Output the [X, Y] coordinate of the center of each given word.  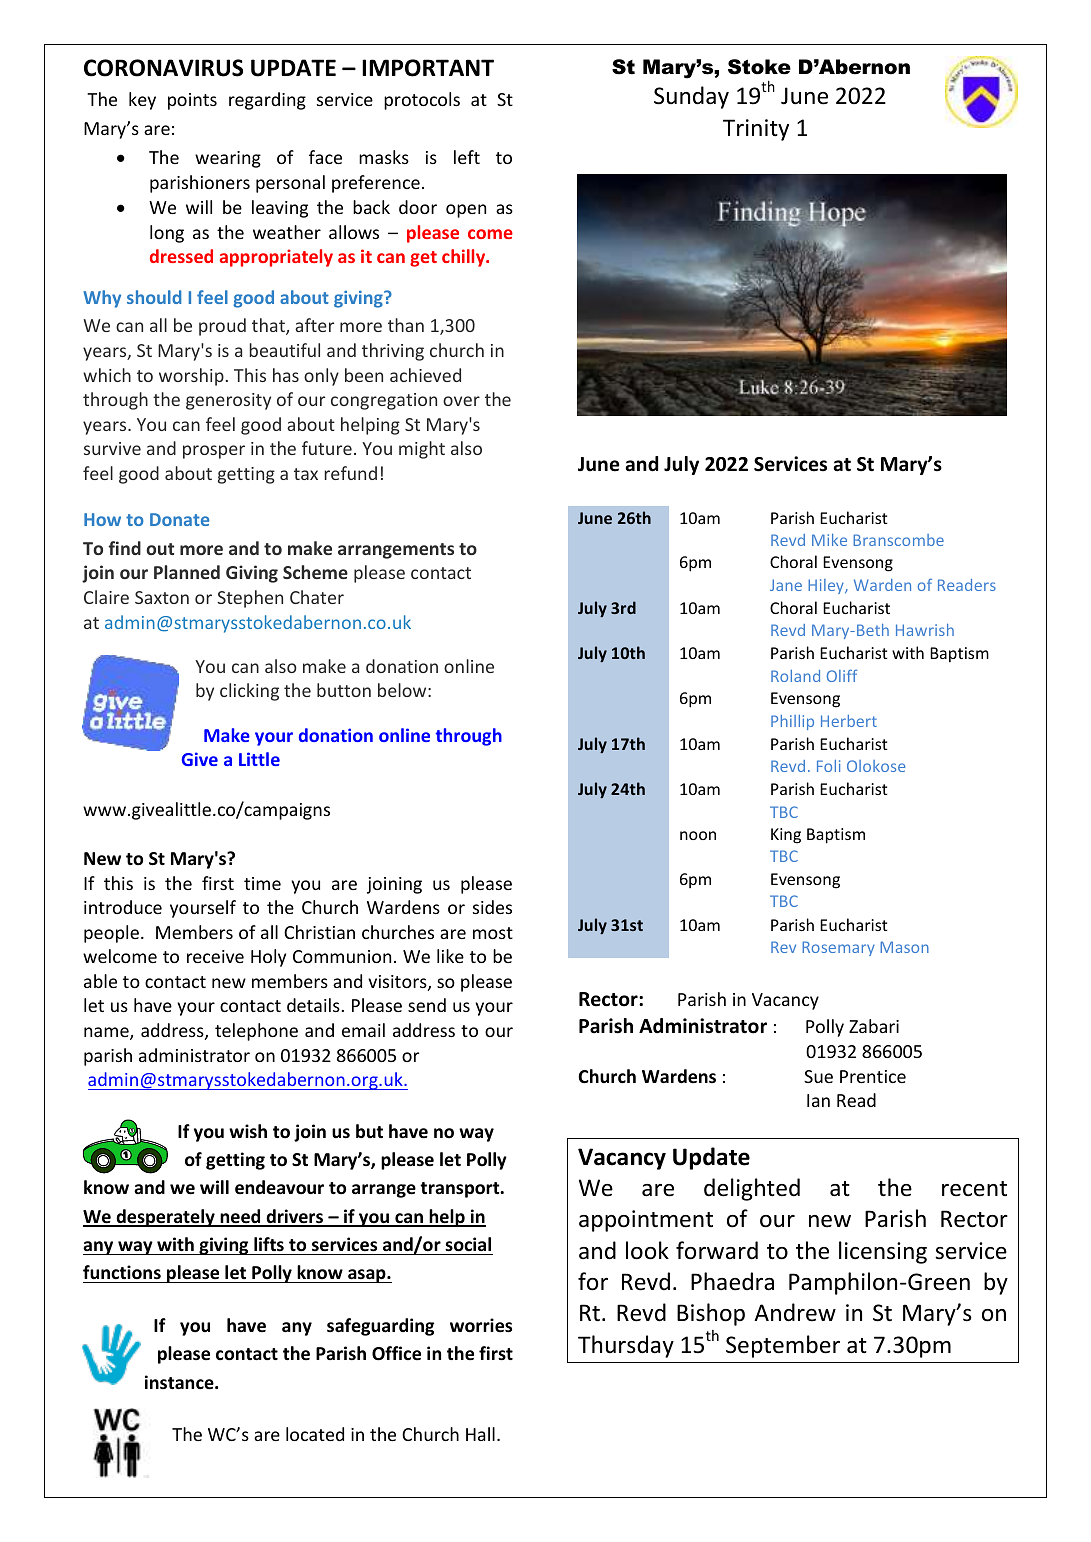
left [467, 157]
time [262, 883]
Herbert [849, 721]
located [315, 1434]
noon [698, 835]
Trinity [756, 130]
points [192, 101]
